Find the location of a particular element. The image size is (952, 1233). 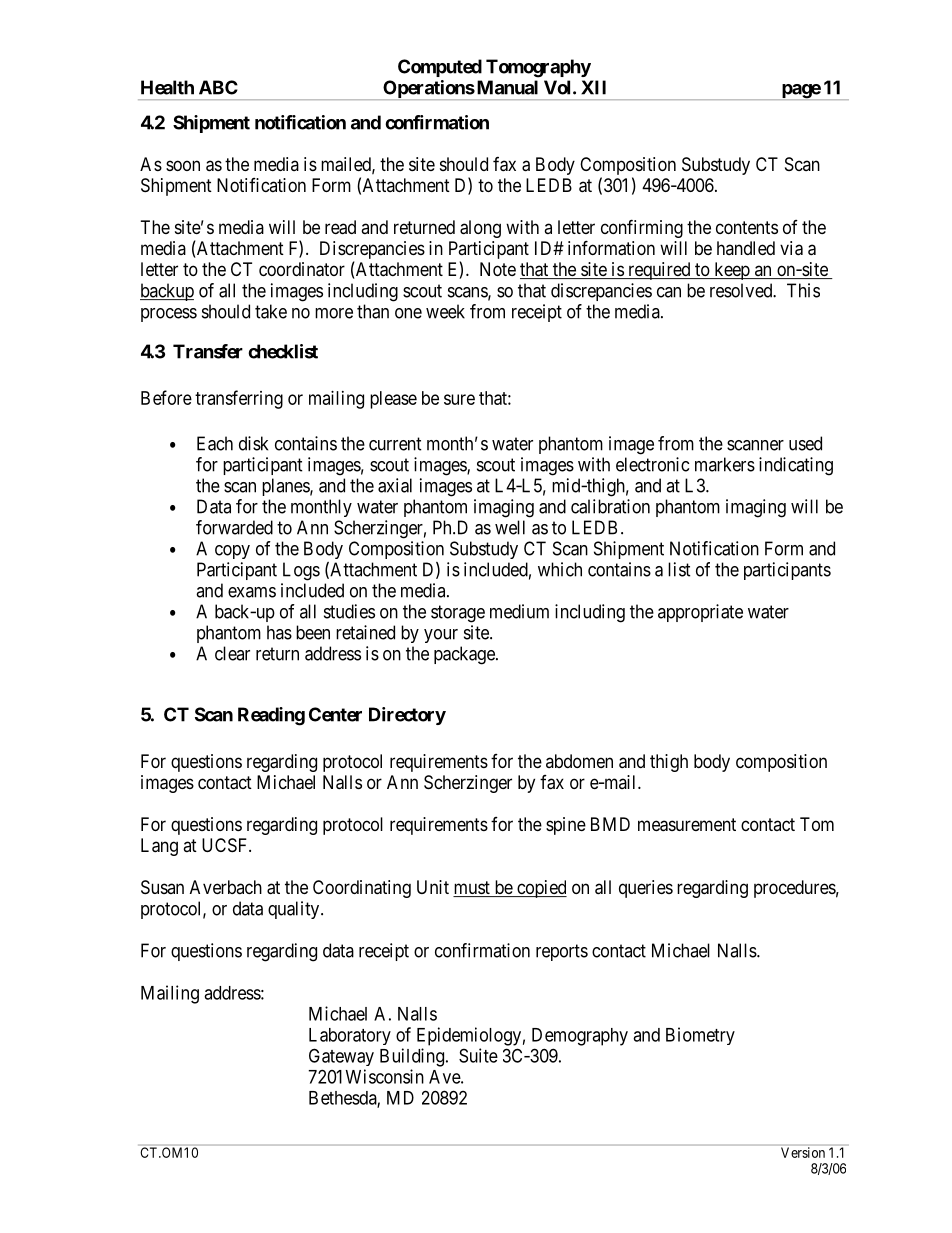

queries is located at coordinates (646, 889).
